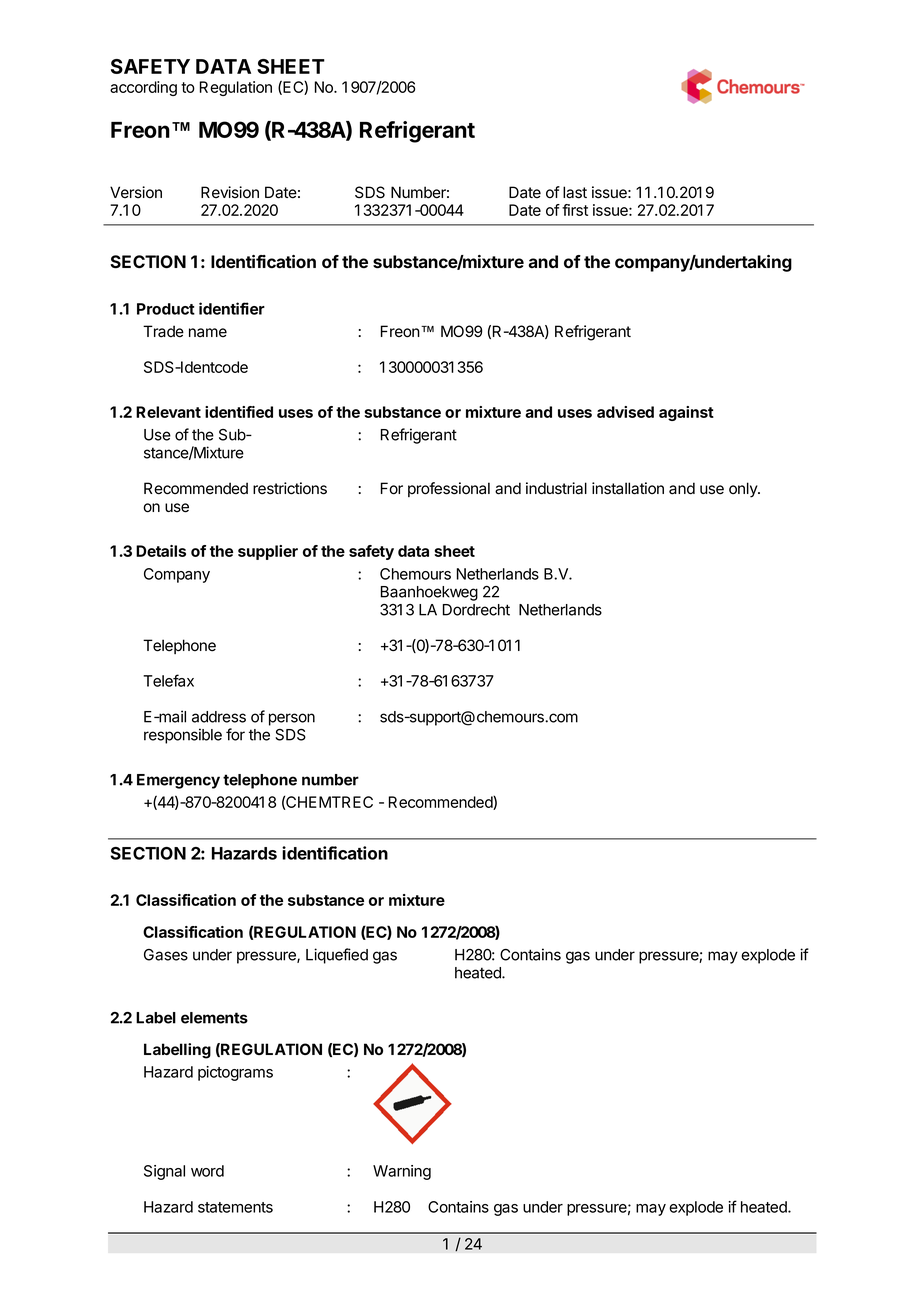  What do you see at coordinates (628, 488) in the screenshot?
I see `installation` at bounding box center [628, 488].
